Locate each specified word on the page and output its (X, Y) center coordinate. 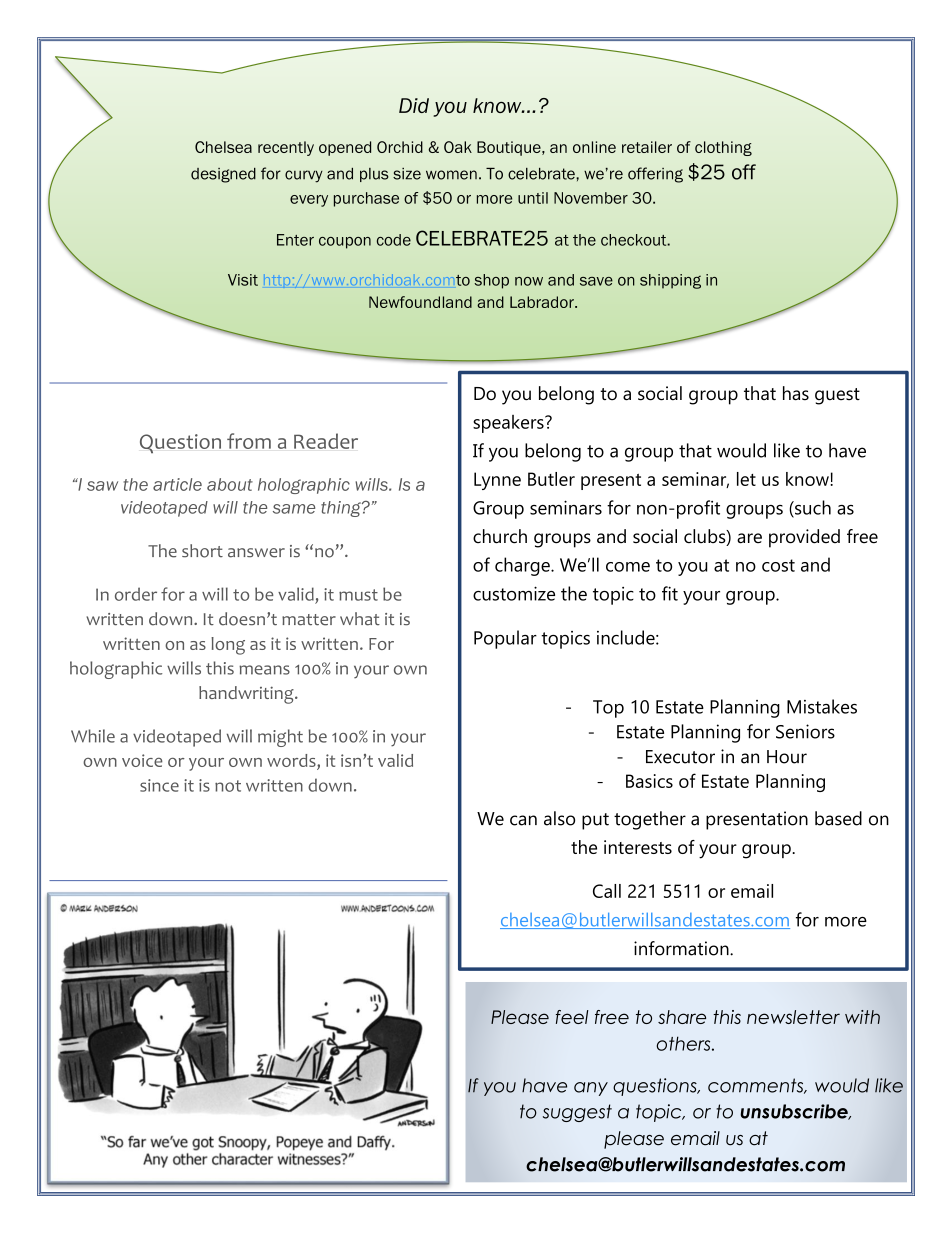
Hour (787, 757)
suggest (577, 1113)
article (177, 484)
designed (223, 175)
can (523, 820)
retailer (647, 147)
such (812, 508)
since (159, 785)
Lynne (497, 481)
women (451, 175)
